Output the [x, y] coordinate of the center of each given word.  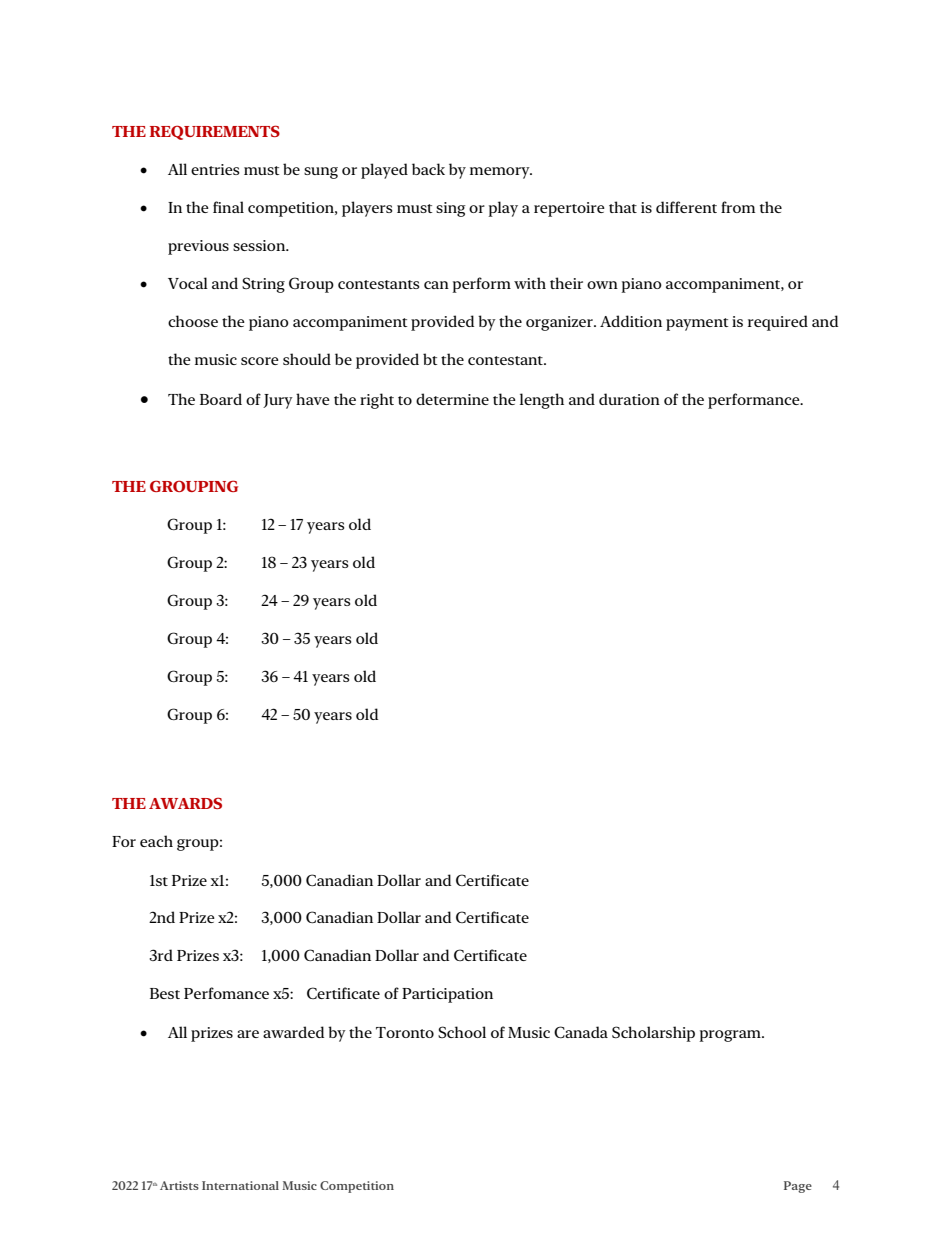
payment [697, 324]
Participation [447, 995]
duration [629, 399]
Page [798, 1187]
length [542, 401]
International [240, 1185]
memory [501, 173]
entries [215, 169]
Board [221, 399]
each [156, 841]
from [738, 207]
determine [452, 399]
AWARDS [185, 803]
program [731, 1036]
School [462, 1032]
